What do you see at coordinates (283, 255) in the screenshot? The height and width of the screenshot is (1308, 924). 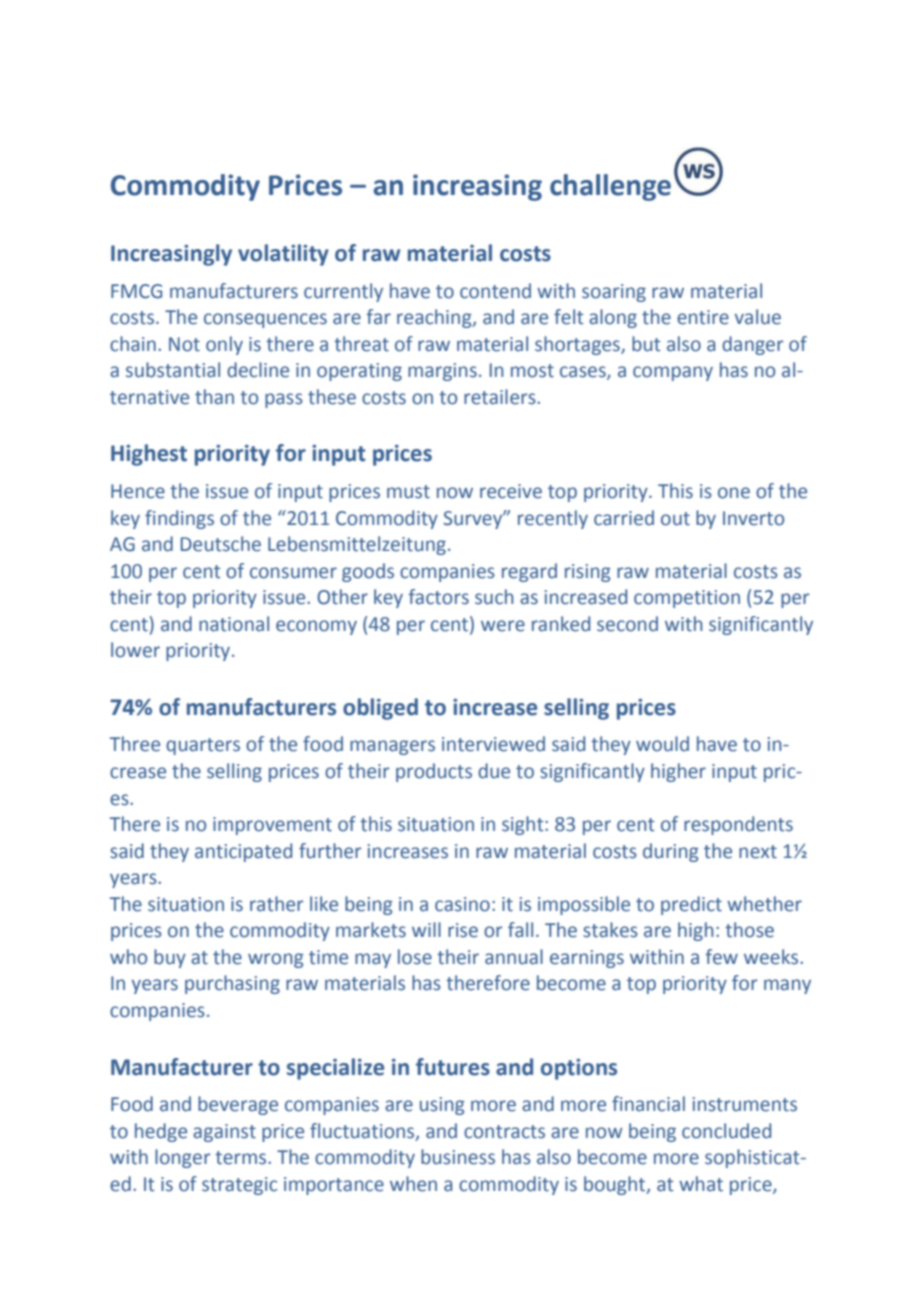 I see `volatility` at bounding box center [283, 255].
